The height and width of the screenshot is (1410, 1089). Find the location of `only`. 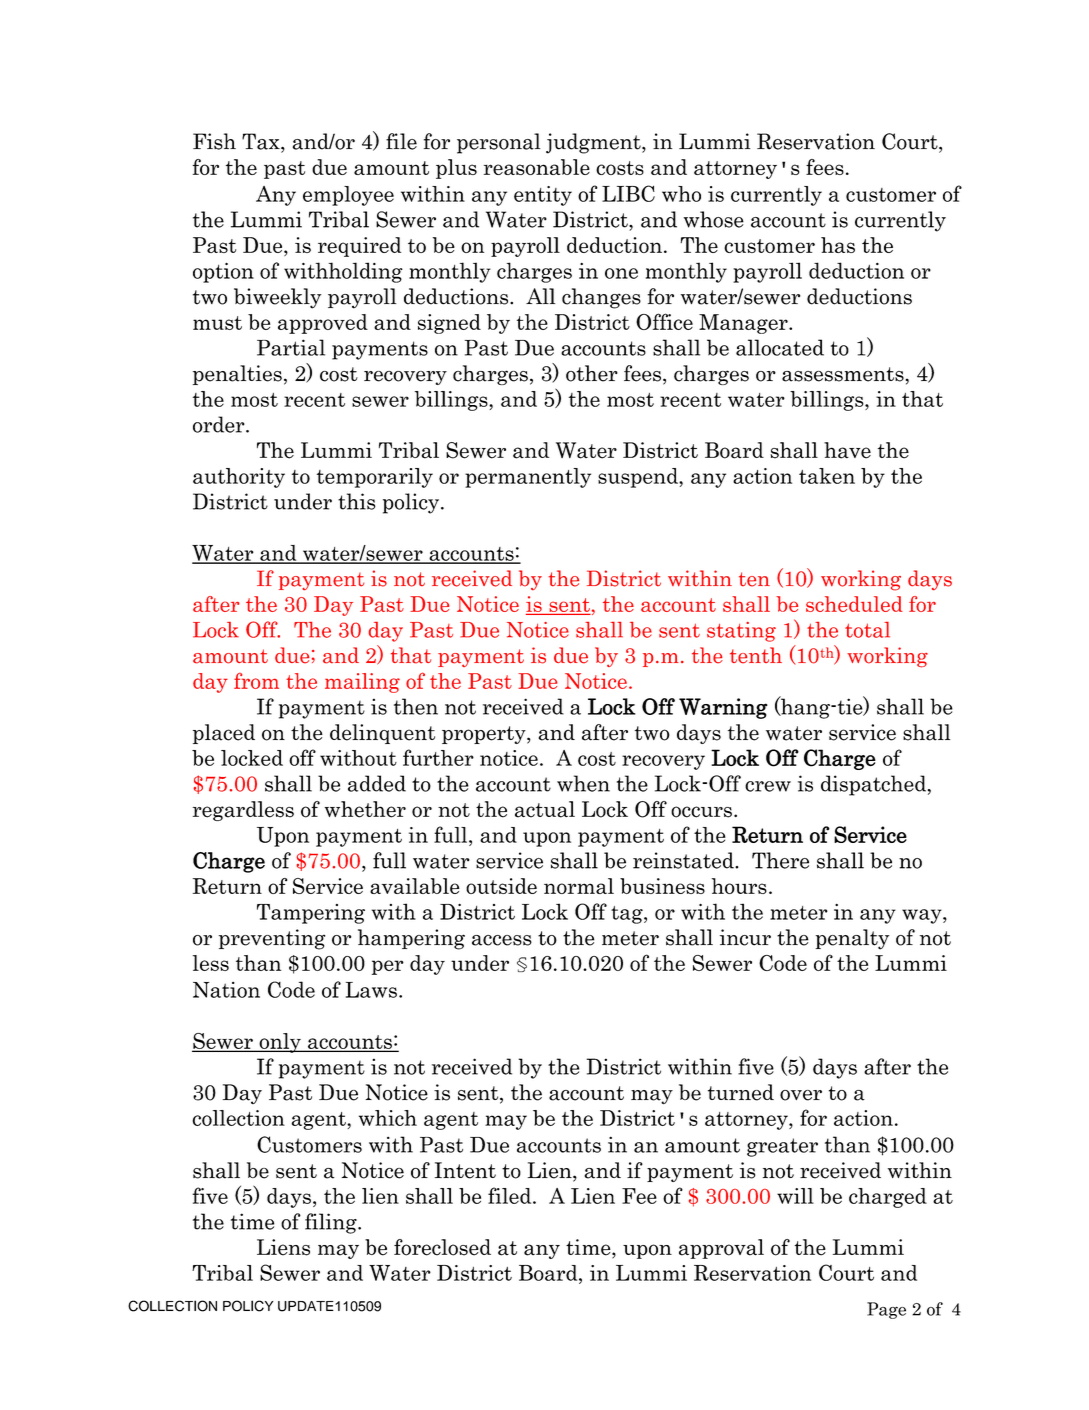

only is located at coordinates (280, 1043).
